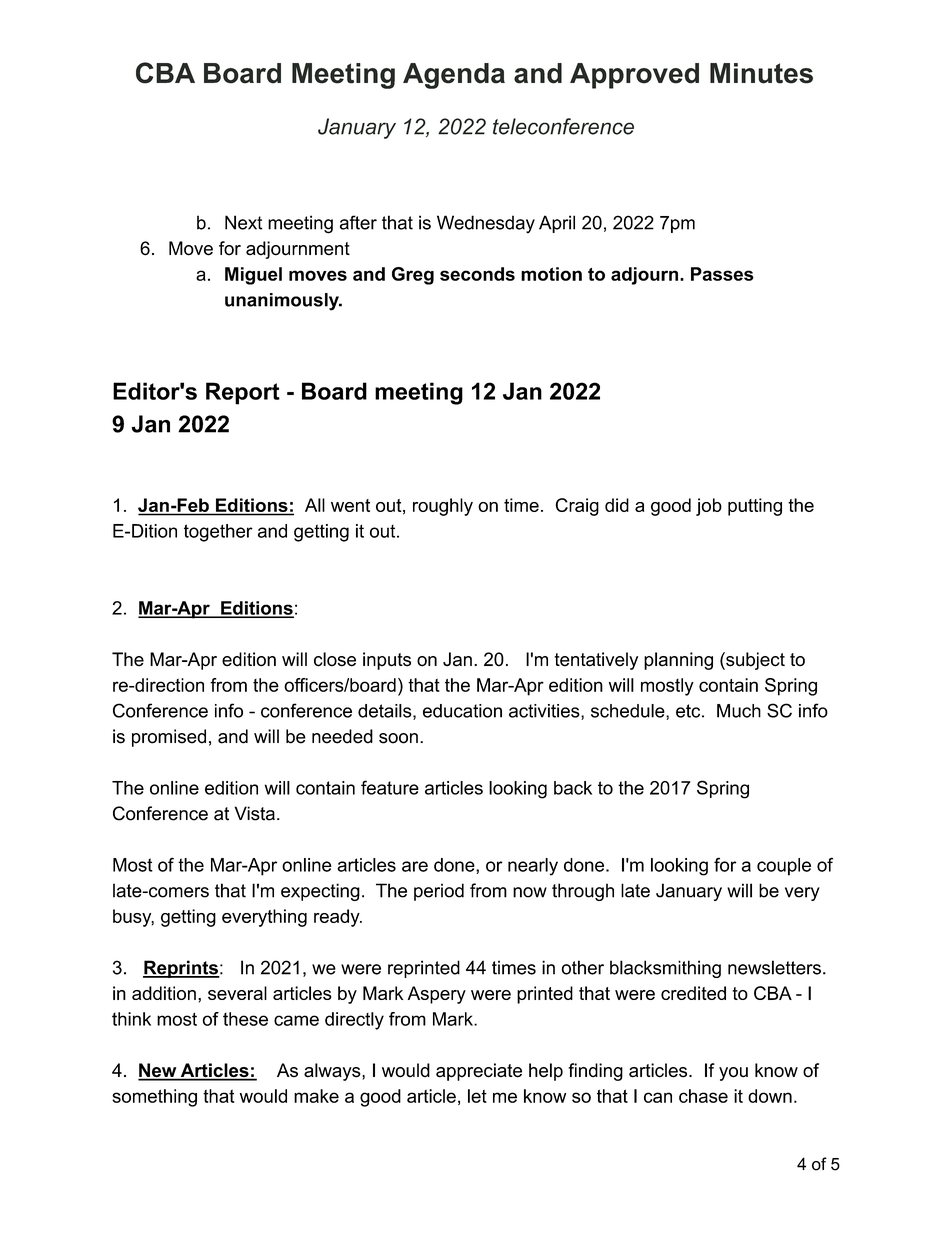 The image size is (952, 1233). Describe the element at coordinates (709, 507) in the image. I see `job` at that location.
